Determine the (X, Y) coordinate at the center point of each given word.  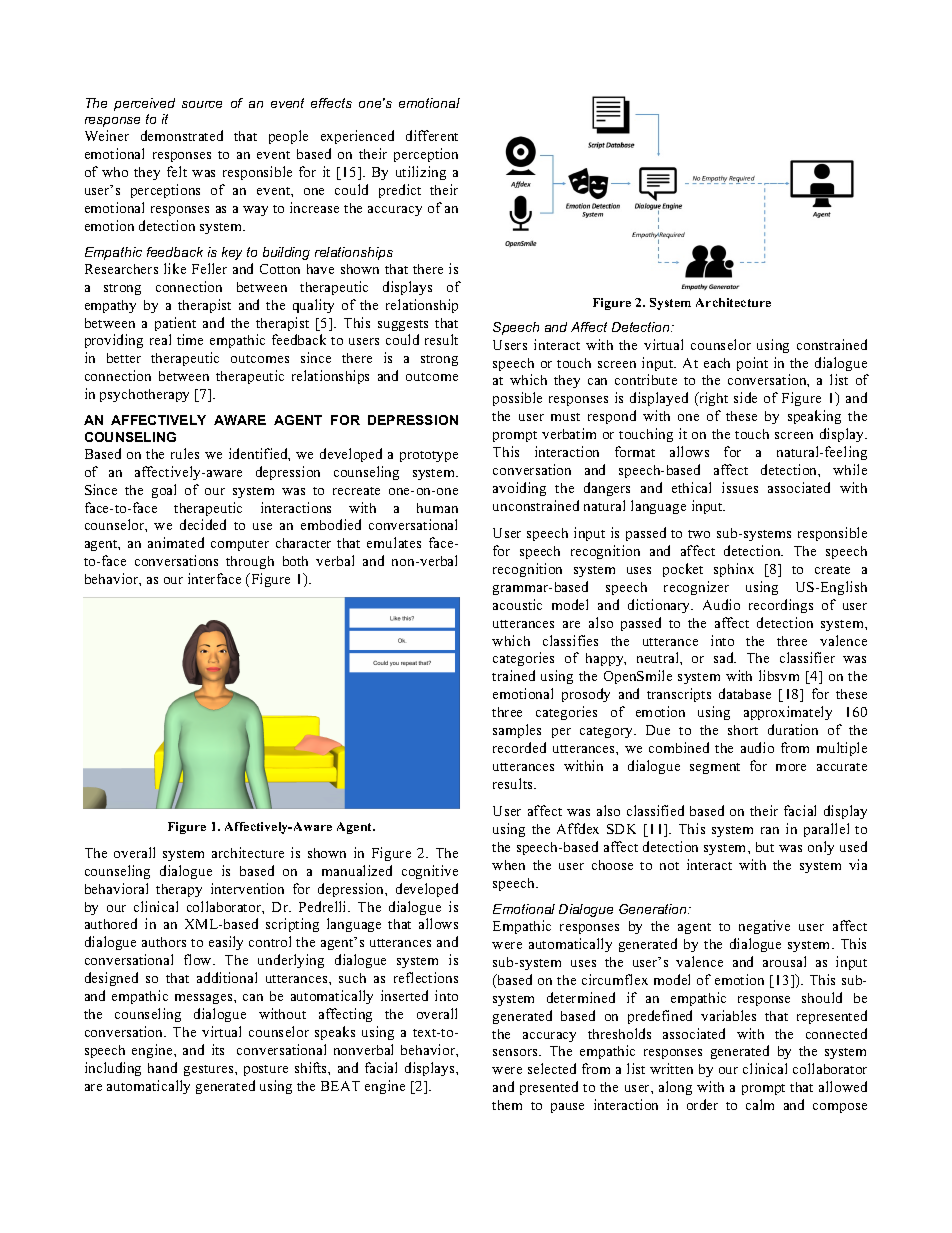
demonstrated (182, 135)
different (432, 135)
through (250, 562)
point (752, 364)
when (508, 865)
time (190, 339)
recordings (781, 606)
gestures (210, 1070)
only (821, 848)
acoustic (517, 604)
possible (517, 399)
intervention (247, 888)
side (745, 397)
